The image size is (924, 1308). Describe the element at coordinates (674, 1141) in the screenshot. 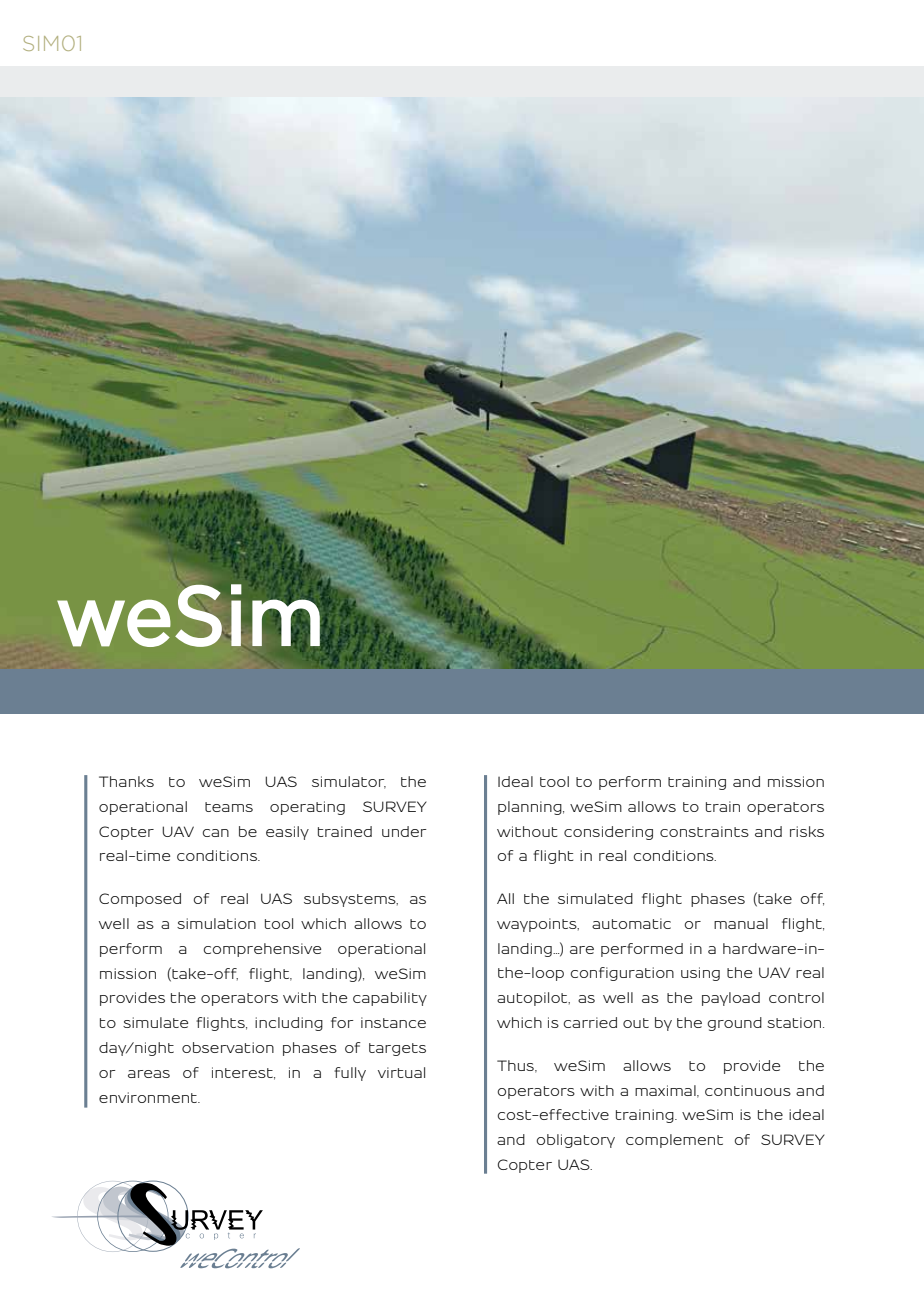

I see `complement` at that location.
